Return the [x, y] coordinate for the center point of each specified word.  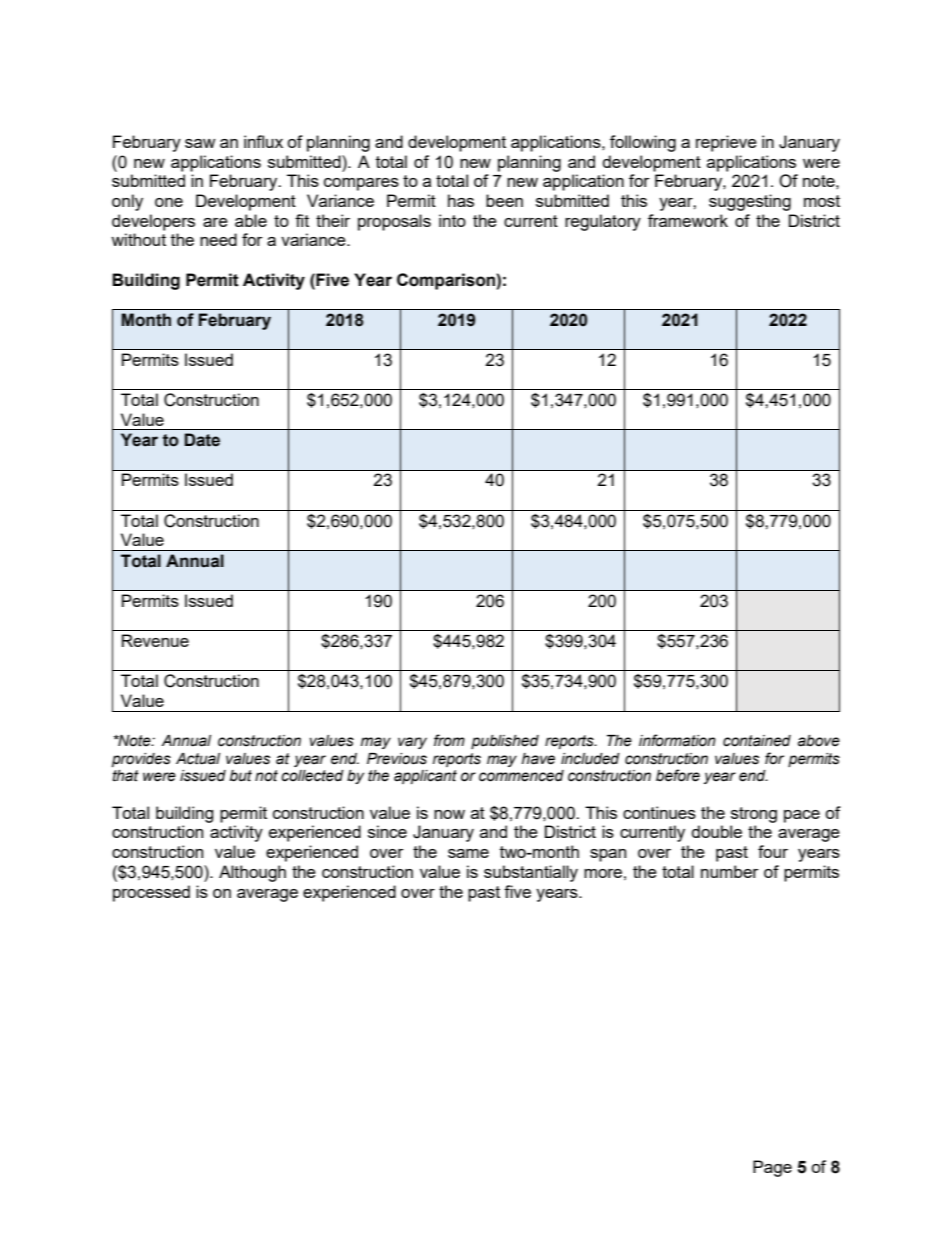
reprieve [726, 143]
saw [200, 143]
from [449, 740]
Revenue [155, 640]
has [461, 200]
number [730, 871]
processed [151, 893]
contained [757, 741]
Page [772, 1168]
